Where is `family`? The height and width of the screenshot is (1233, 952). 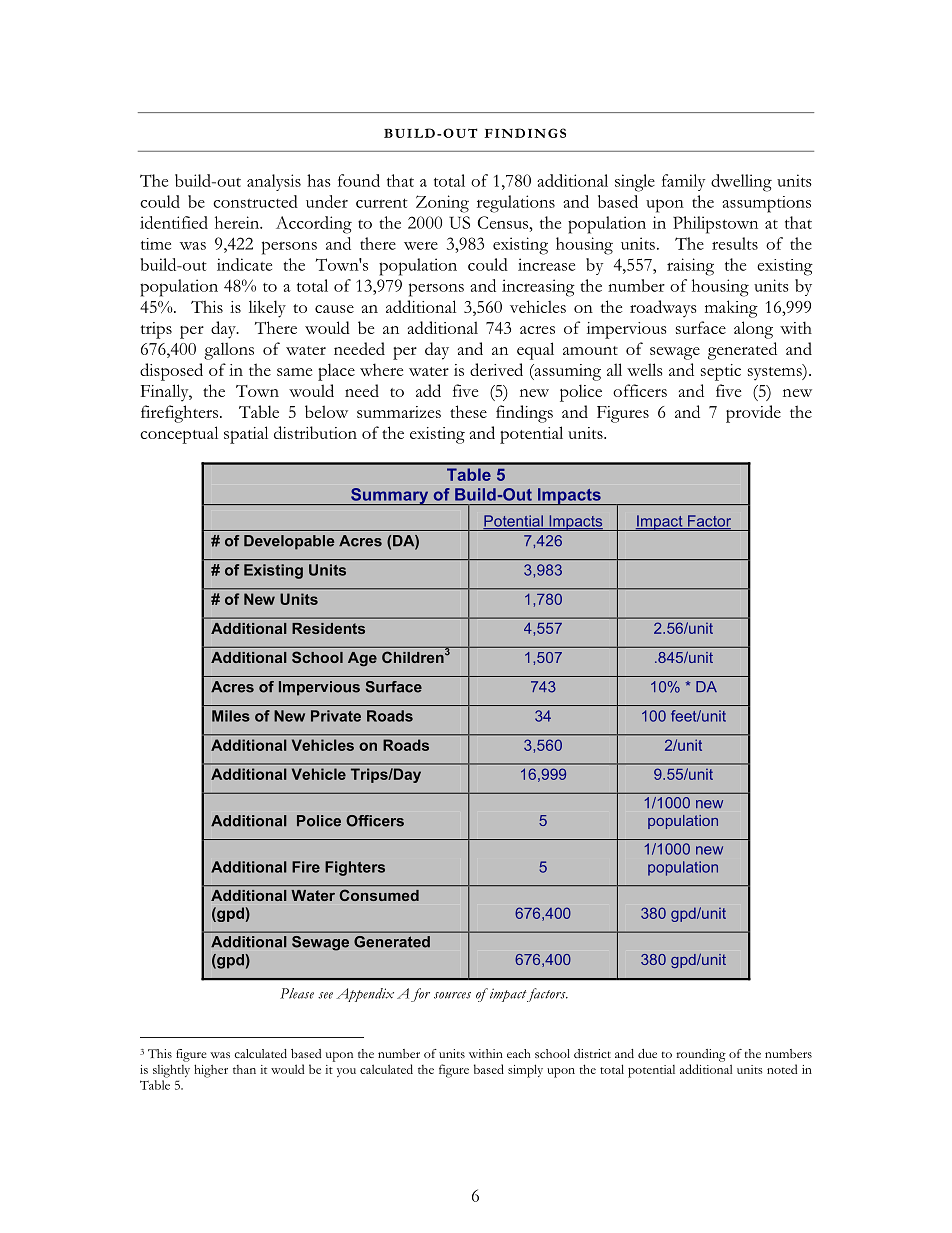 family is located at coordinates (683, 182).
